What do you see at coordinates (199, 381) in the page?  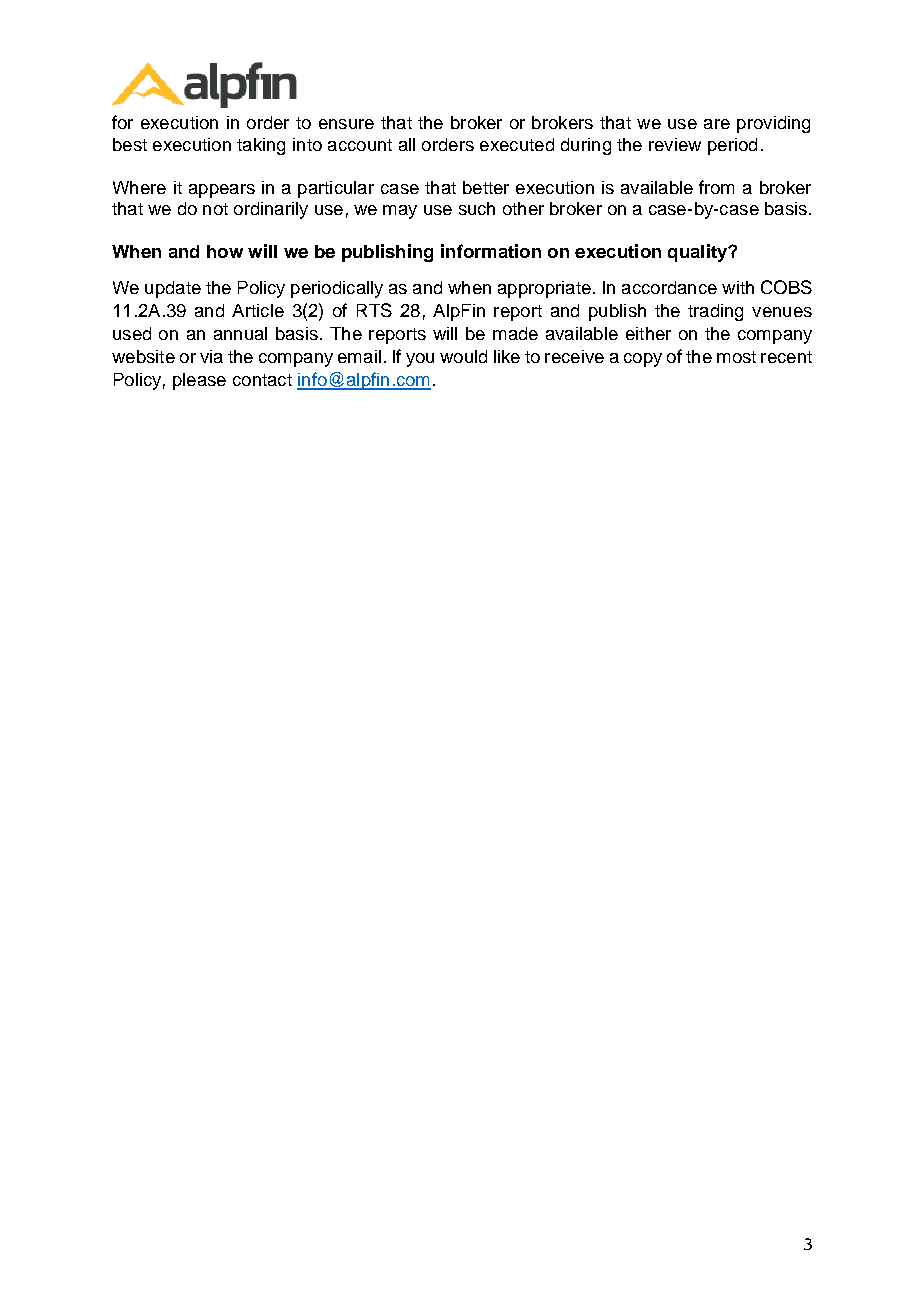 I see `please` at bounding box center [199, 381].
